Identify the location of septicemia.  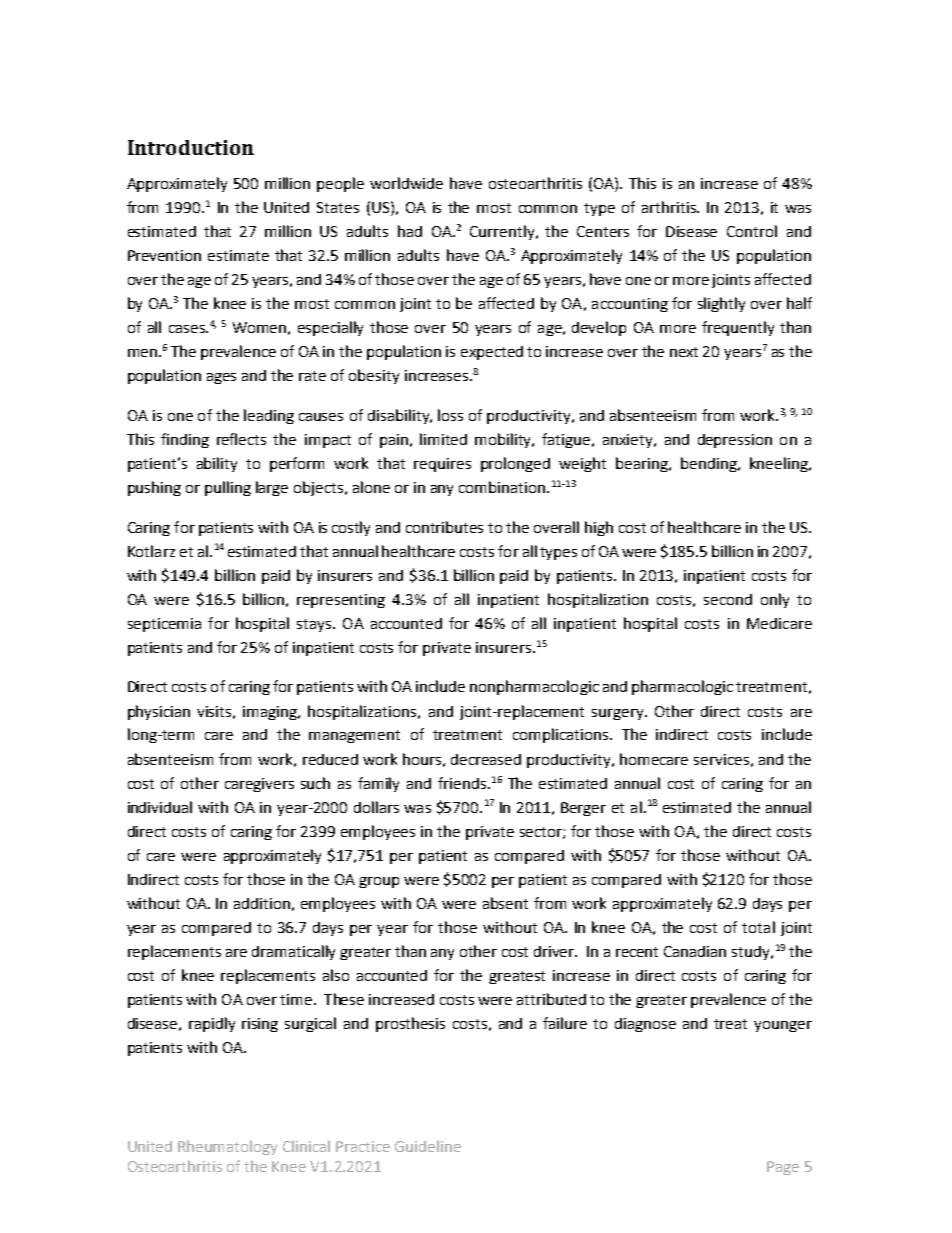
(164, 625).
